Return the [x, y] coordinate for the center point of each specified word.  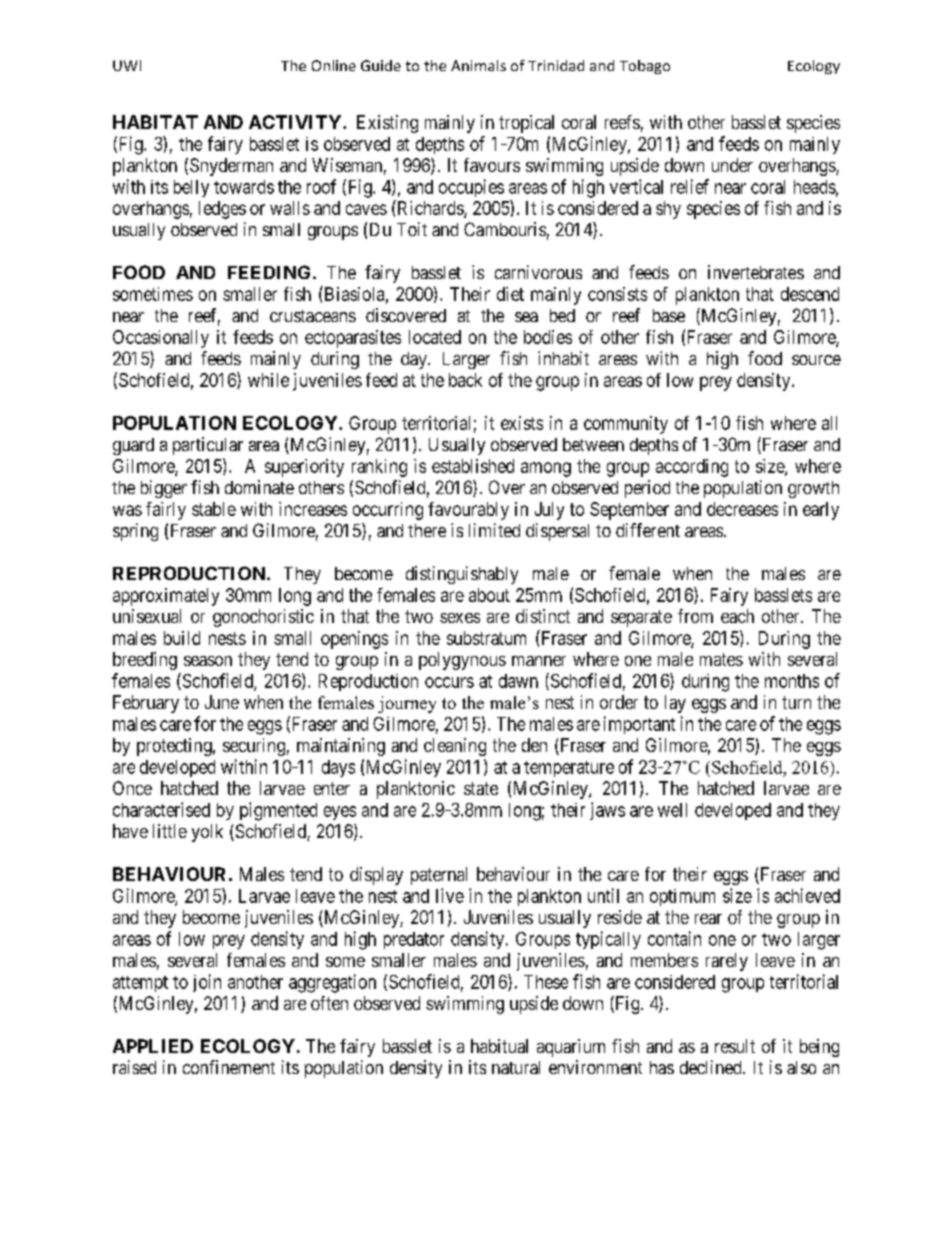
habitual [499, 1046]
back [465, 380]
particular [208, 446]
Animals [478, 65]
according [692, 468]
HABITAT [155, 122]
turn [796, 702]
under [732, 165]
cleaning [455, 747]
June [222, 702]
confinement [229, 1067]
